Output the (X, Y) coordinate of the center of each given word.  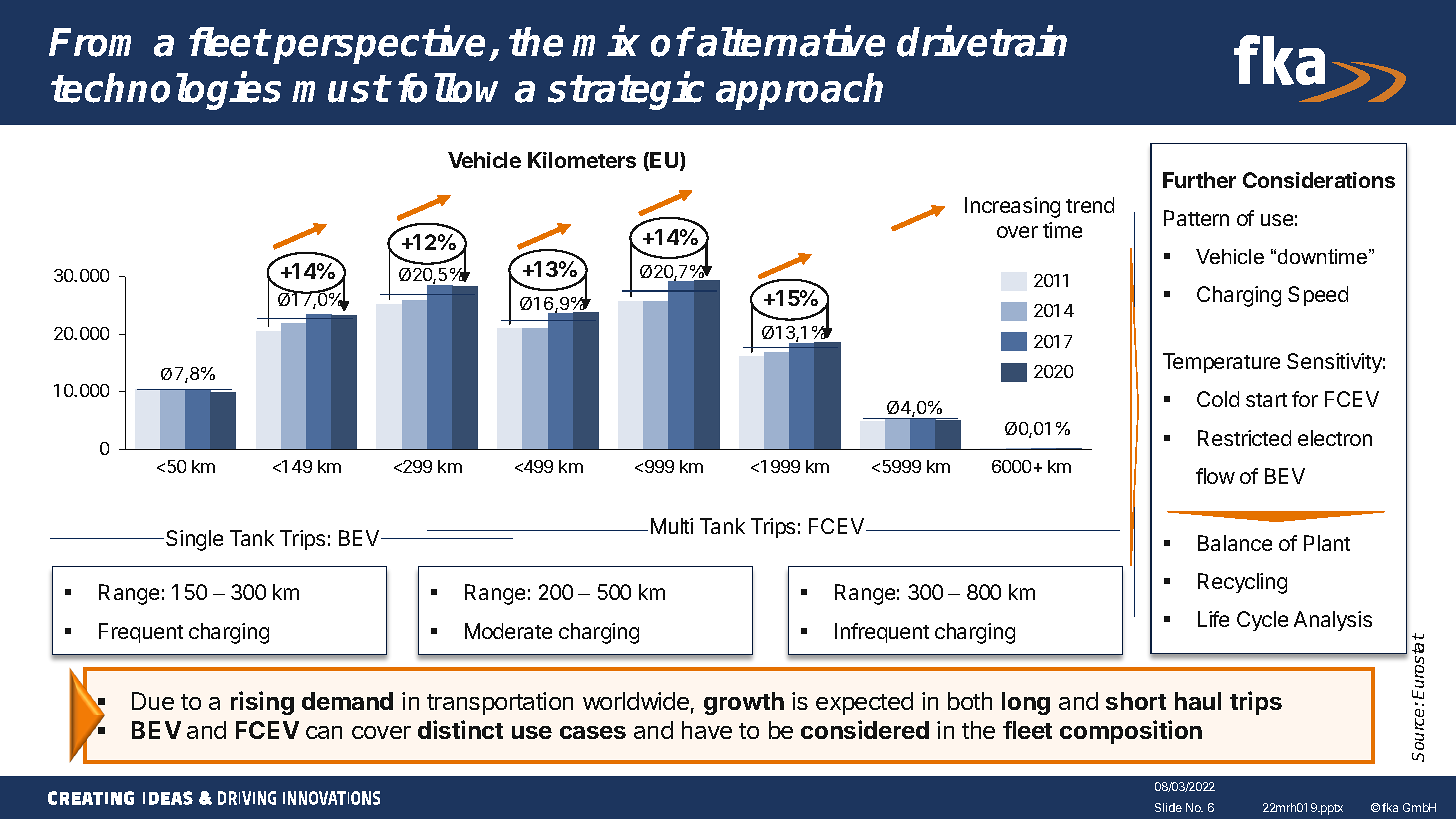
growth (744, 703)
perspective (379, 45)
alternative (791, 42)
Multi (672, 526)
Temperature (1221, 363)
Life (1213, 619)
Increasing (1012, 207)
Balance (1235, 543)
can (324, 732)
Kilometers (582, 160)
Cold (1218, 399)
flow (1215, 476)
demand (347, 701)
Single (194, 540)
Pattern (1196, 218)
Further (1199, 180)
